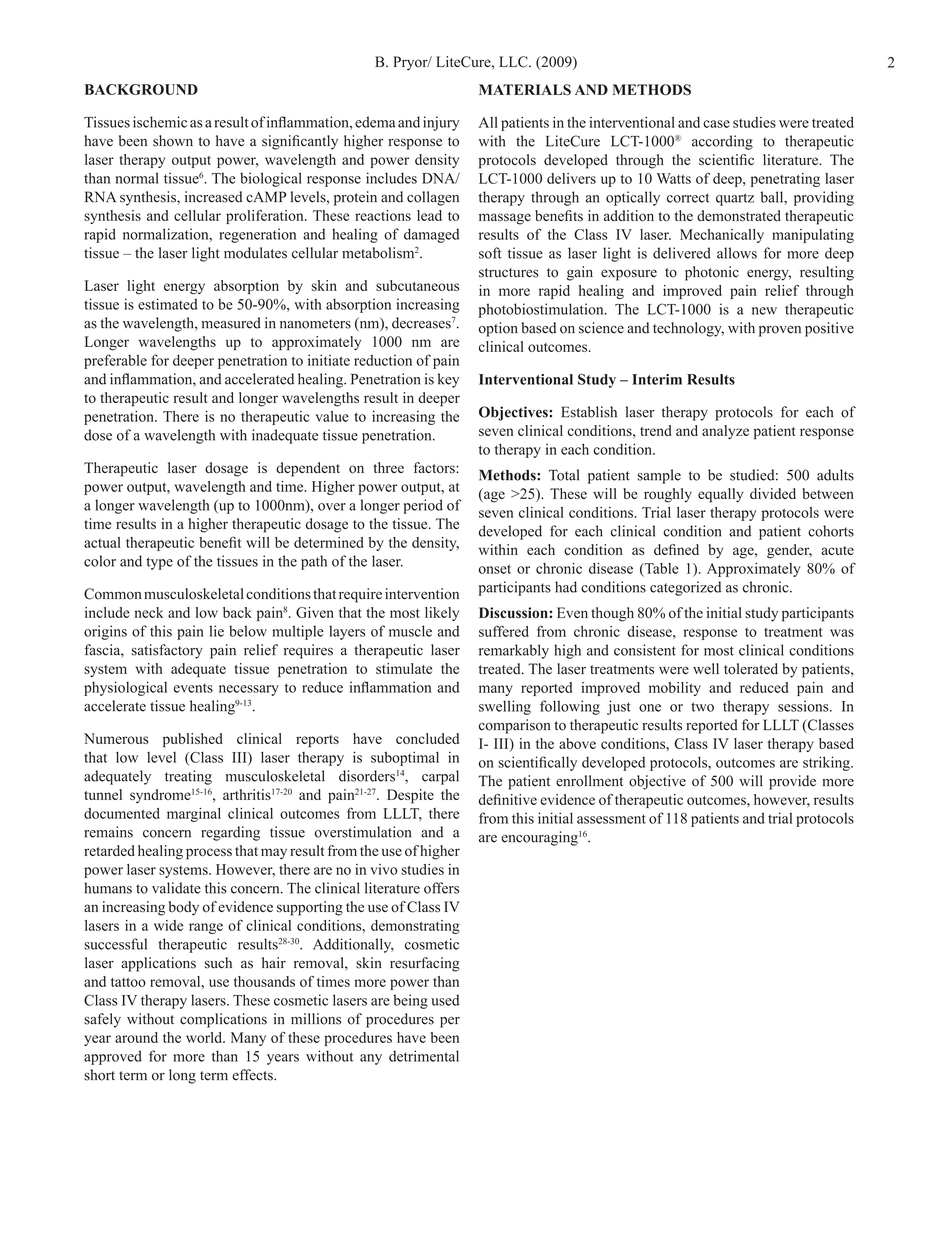  I want to click on ischemic, so click(160, 122).
